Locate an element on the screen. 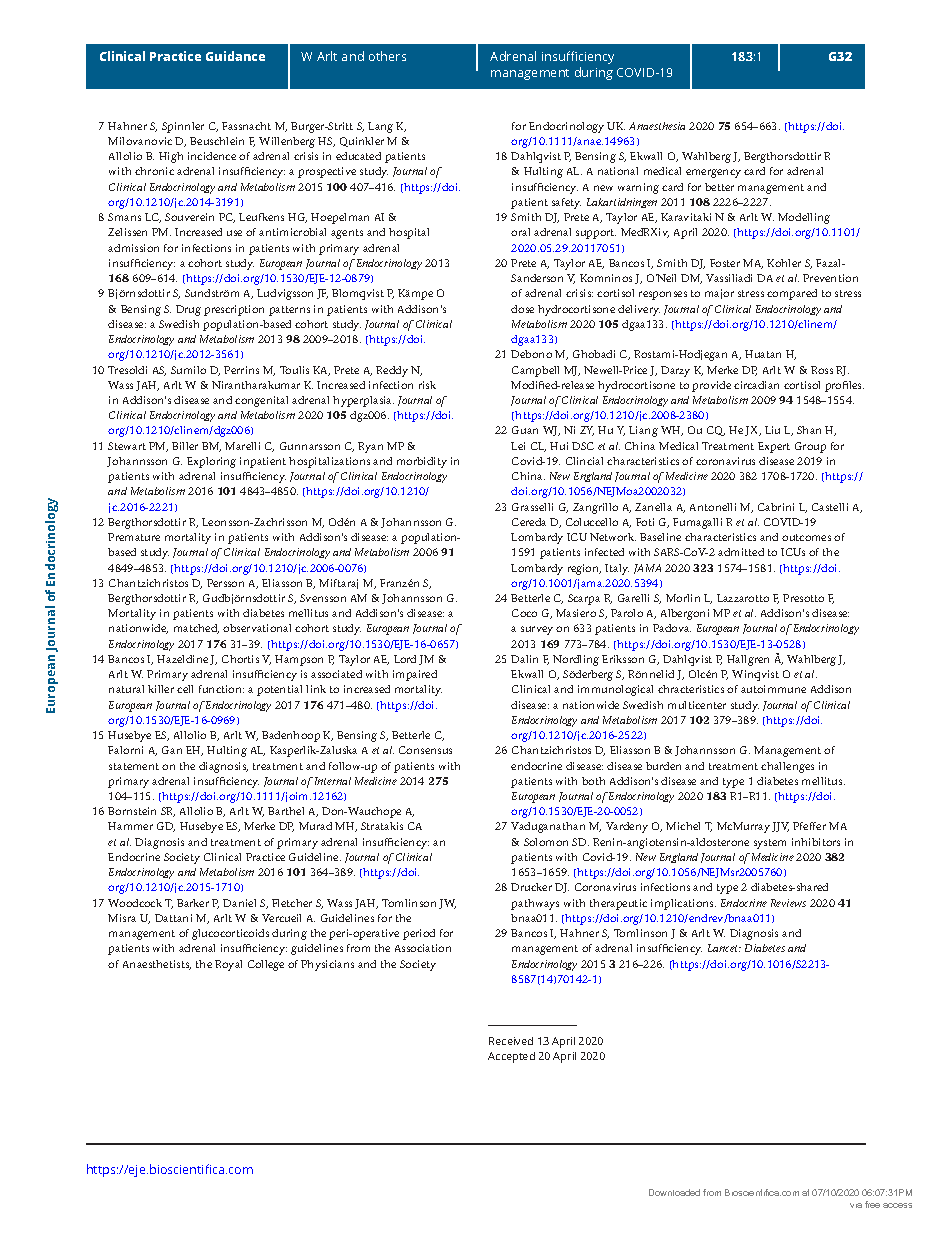  autoimmune is located at coordinates (773, 689).
